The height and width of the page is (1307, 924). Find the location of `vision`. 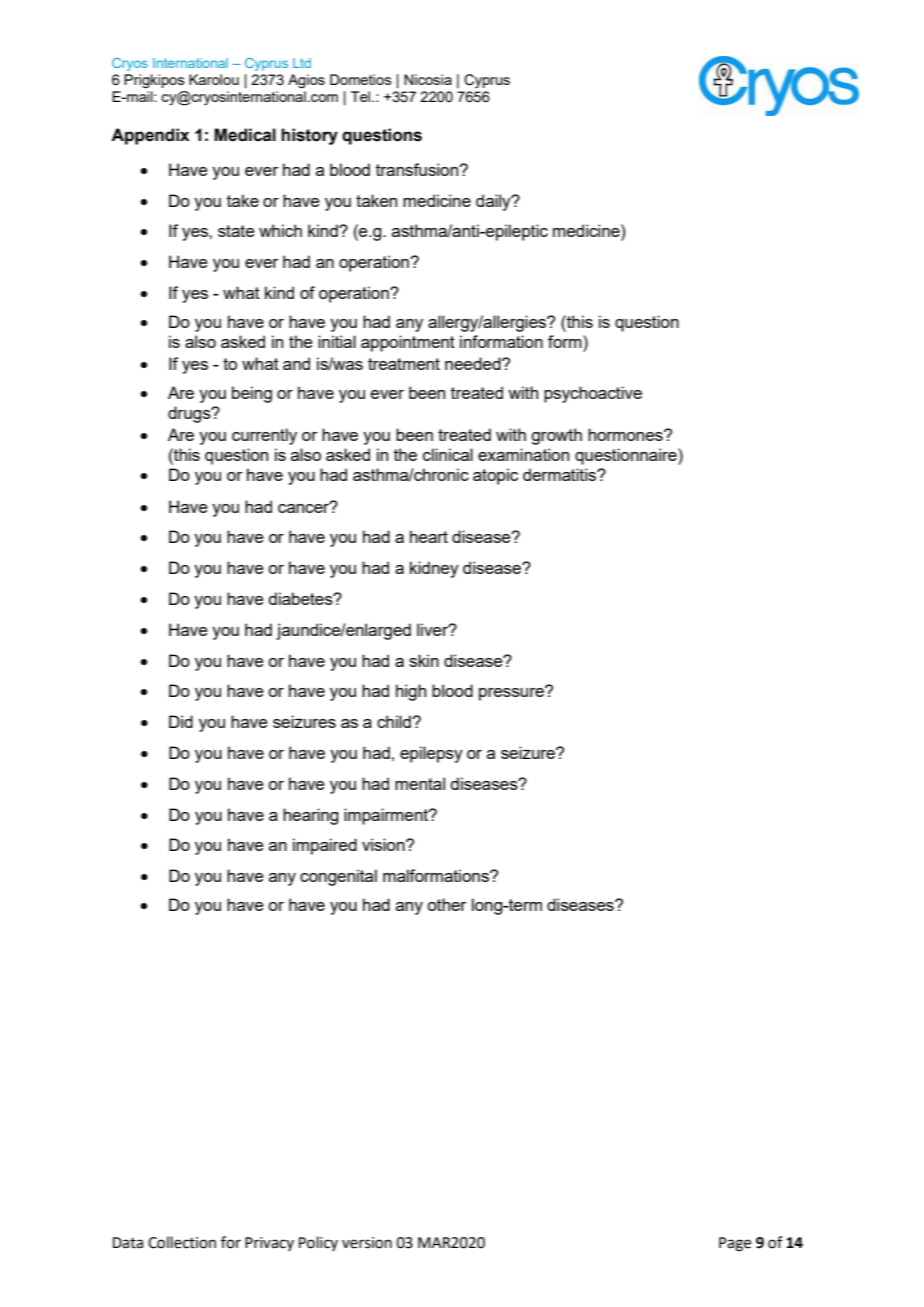

vision is located at coordinates (384, 844).
